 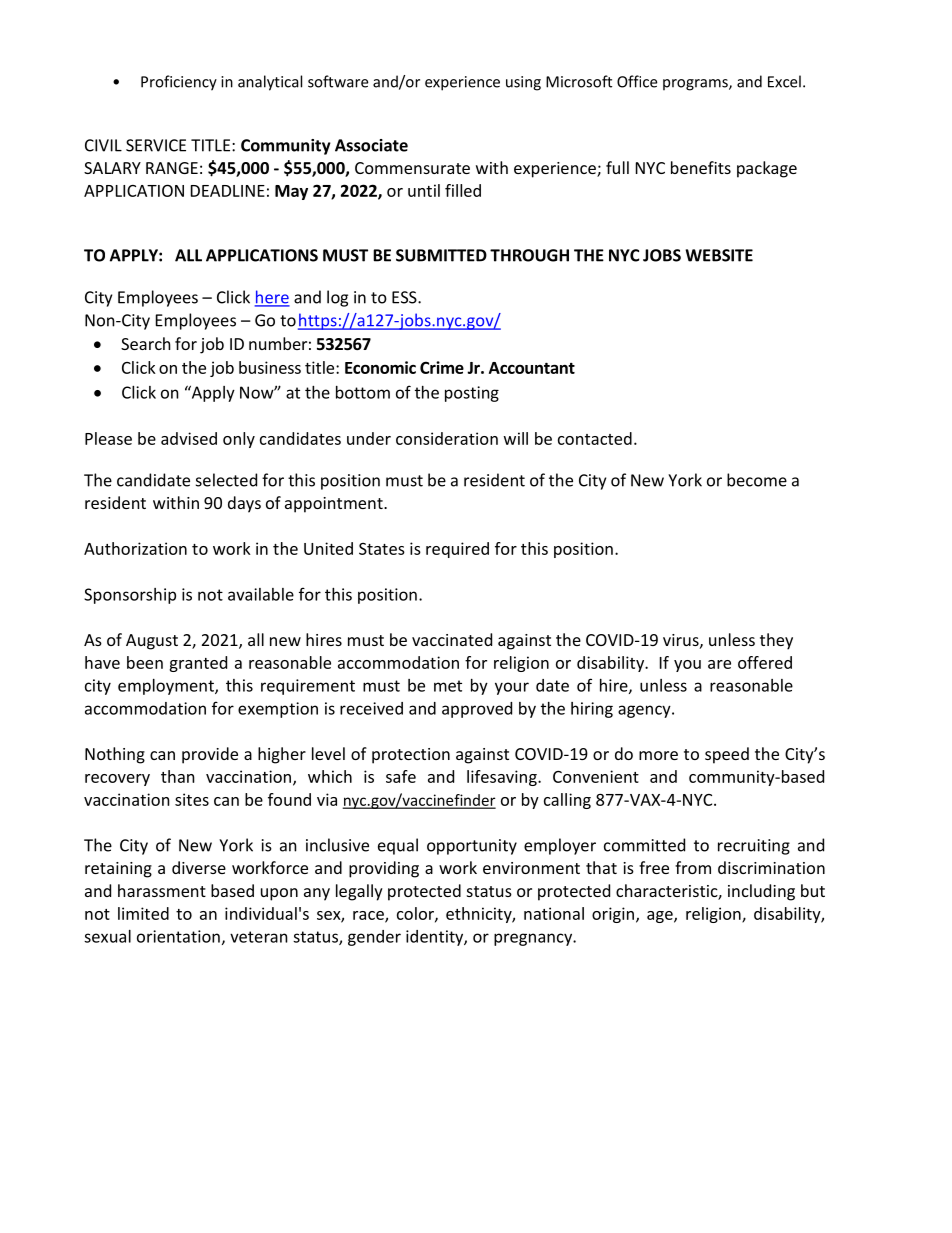 What do you see at coordinates (369, 916) in the document?
I see `race` at bounding box center [369, 916].
